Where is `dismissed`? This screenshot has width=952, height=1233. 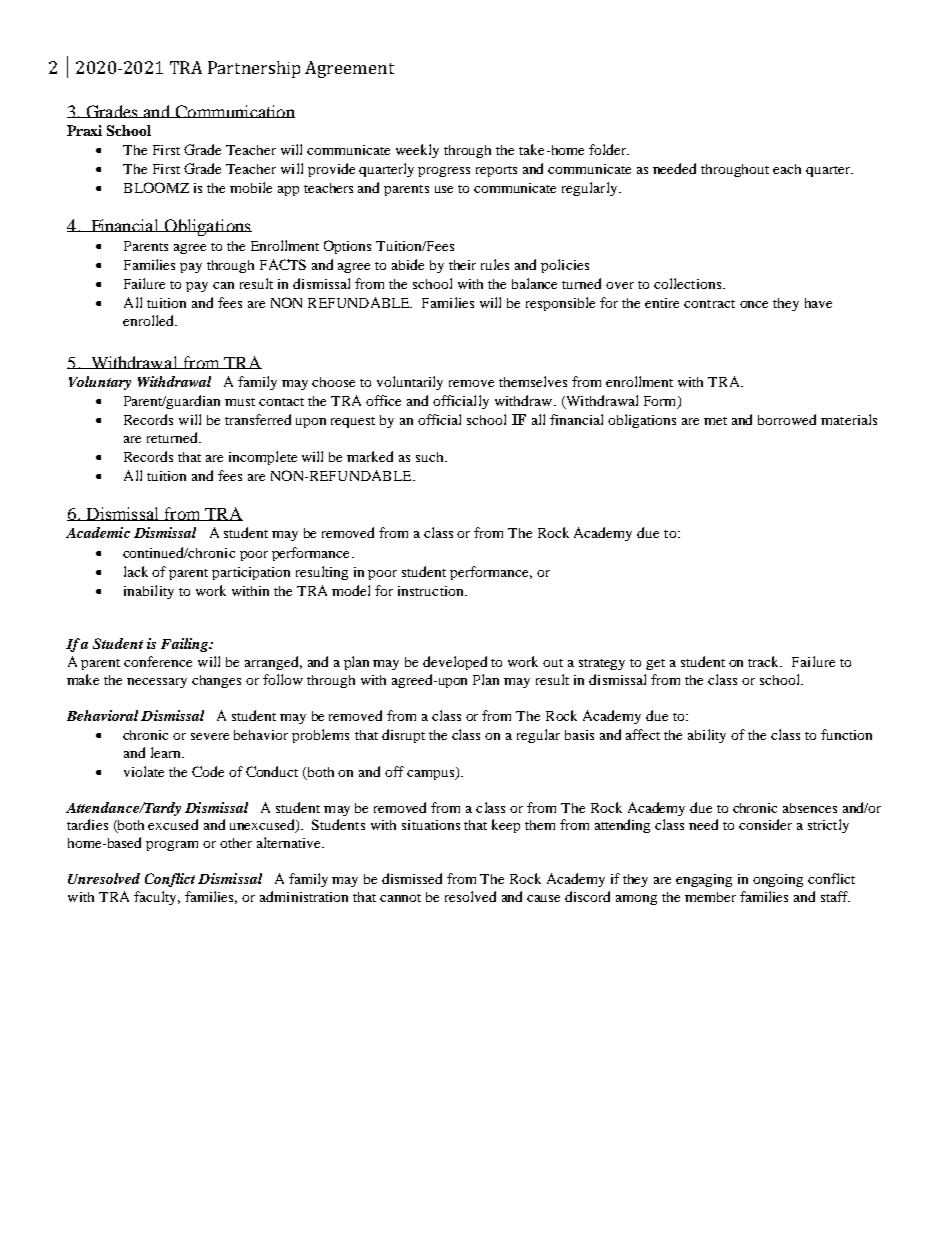 dismissed is located at coordinates (412, 878).
